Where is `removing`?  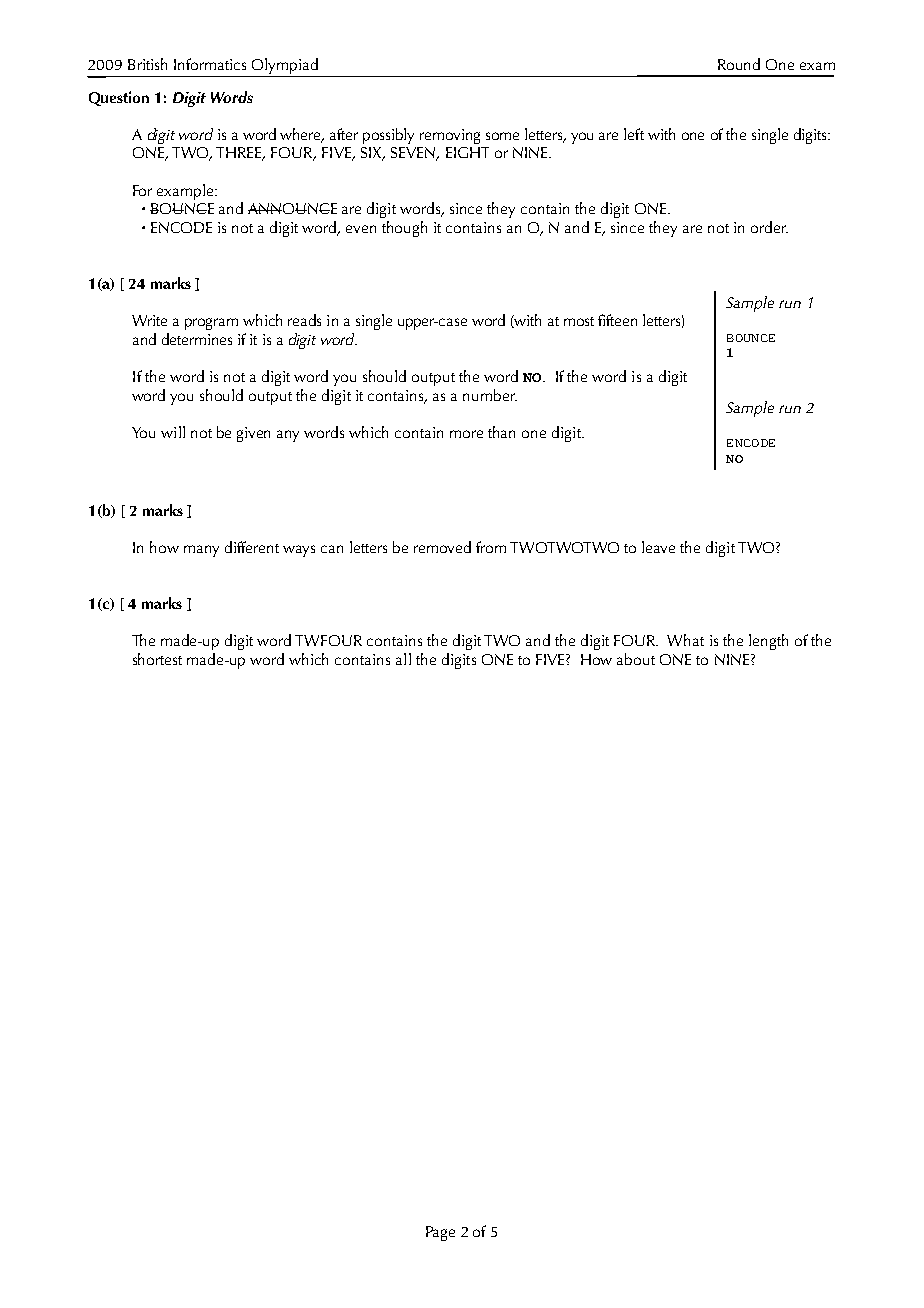
removing is located at coordinates (450, 136).
